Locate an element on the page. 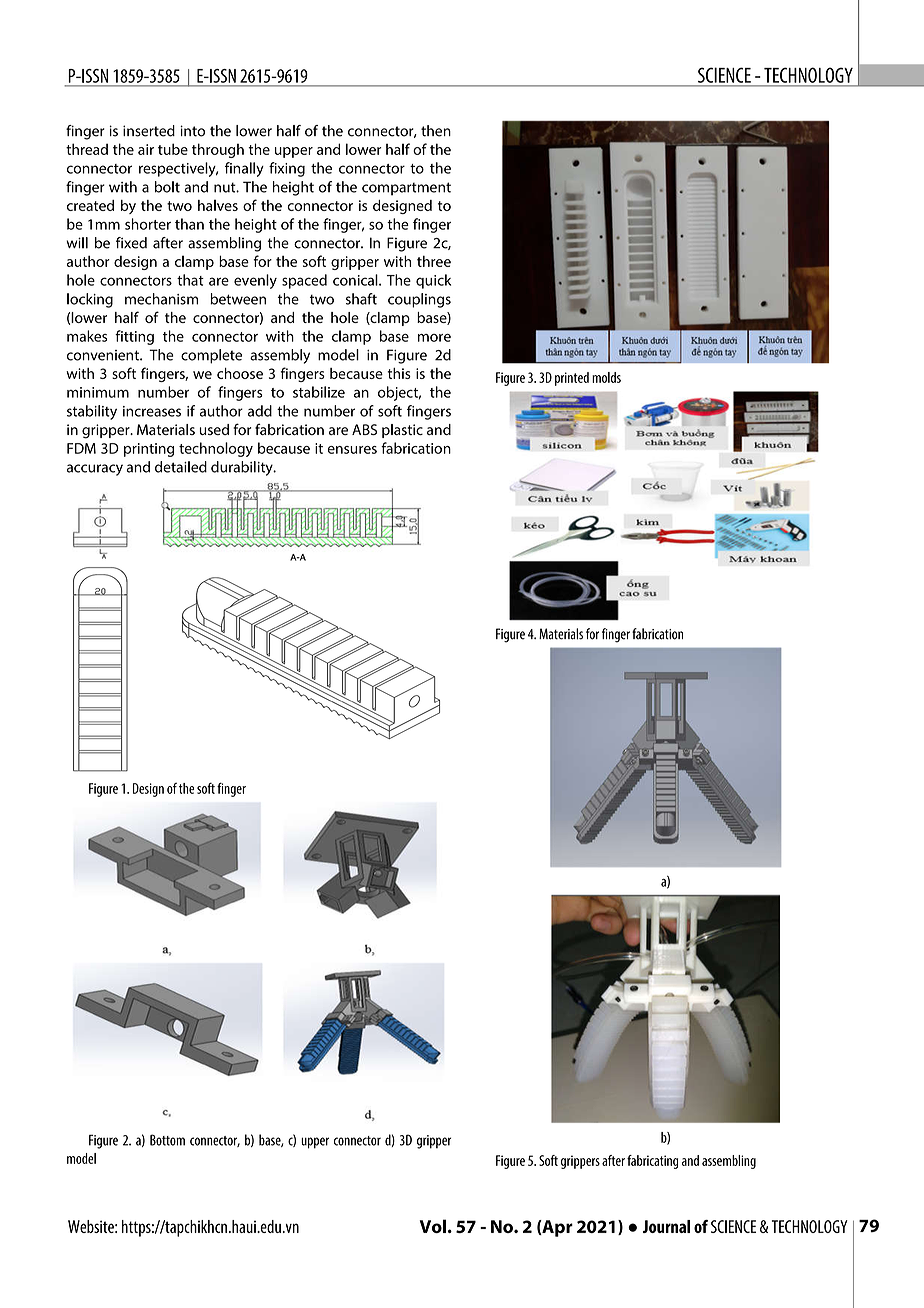  ensures is located at coordinates (352, 450).
